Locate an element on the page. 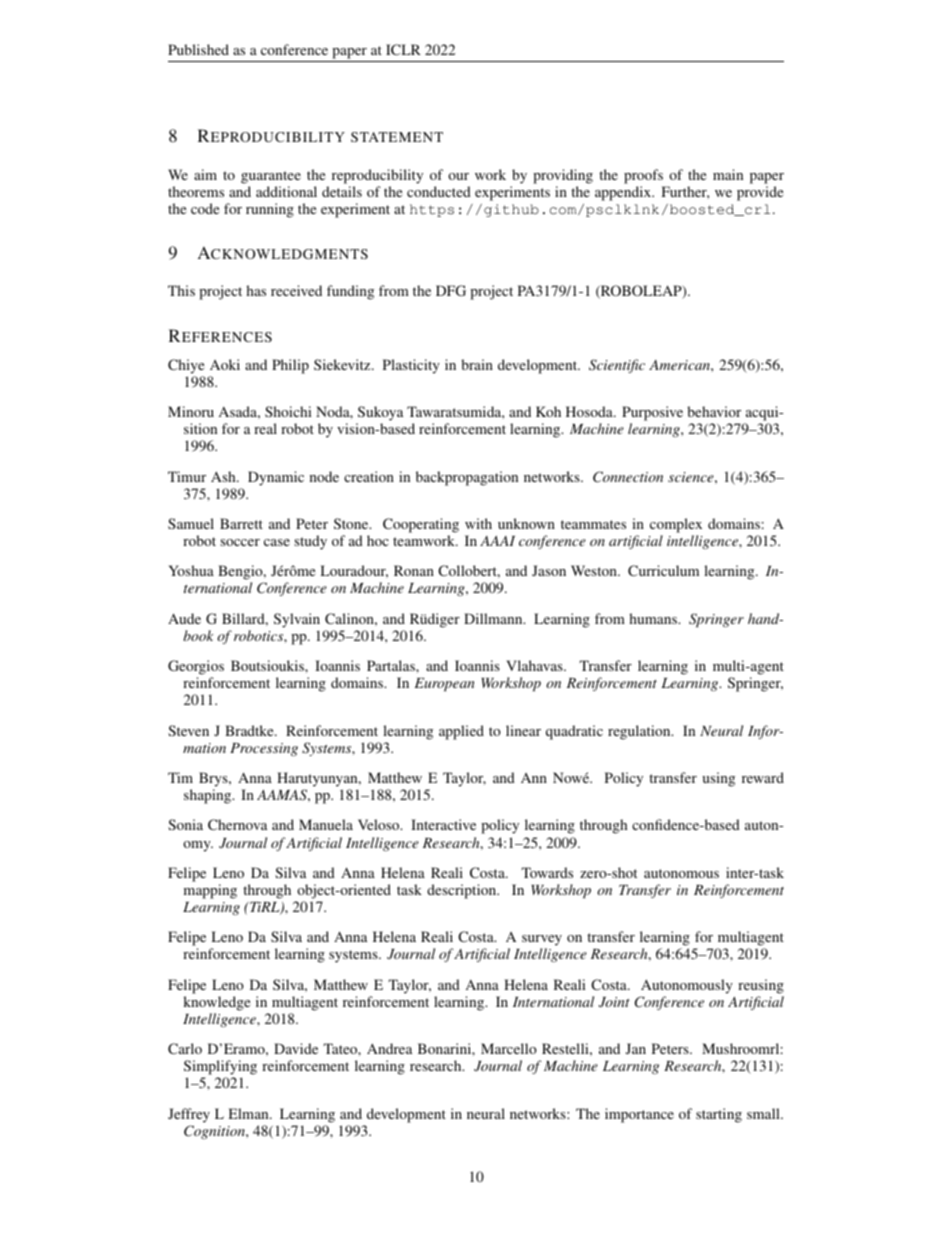 This document has width=952, height=1233. soccer is located at coordinates (240, 542).
